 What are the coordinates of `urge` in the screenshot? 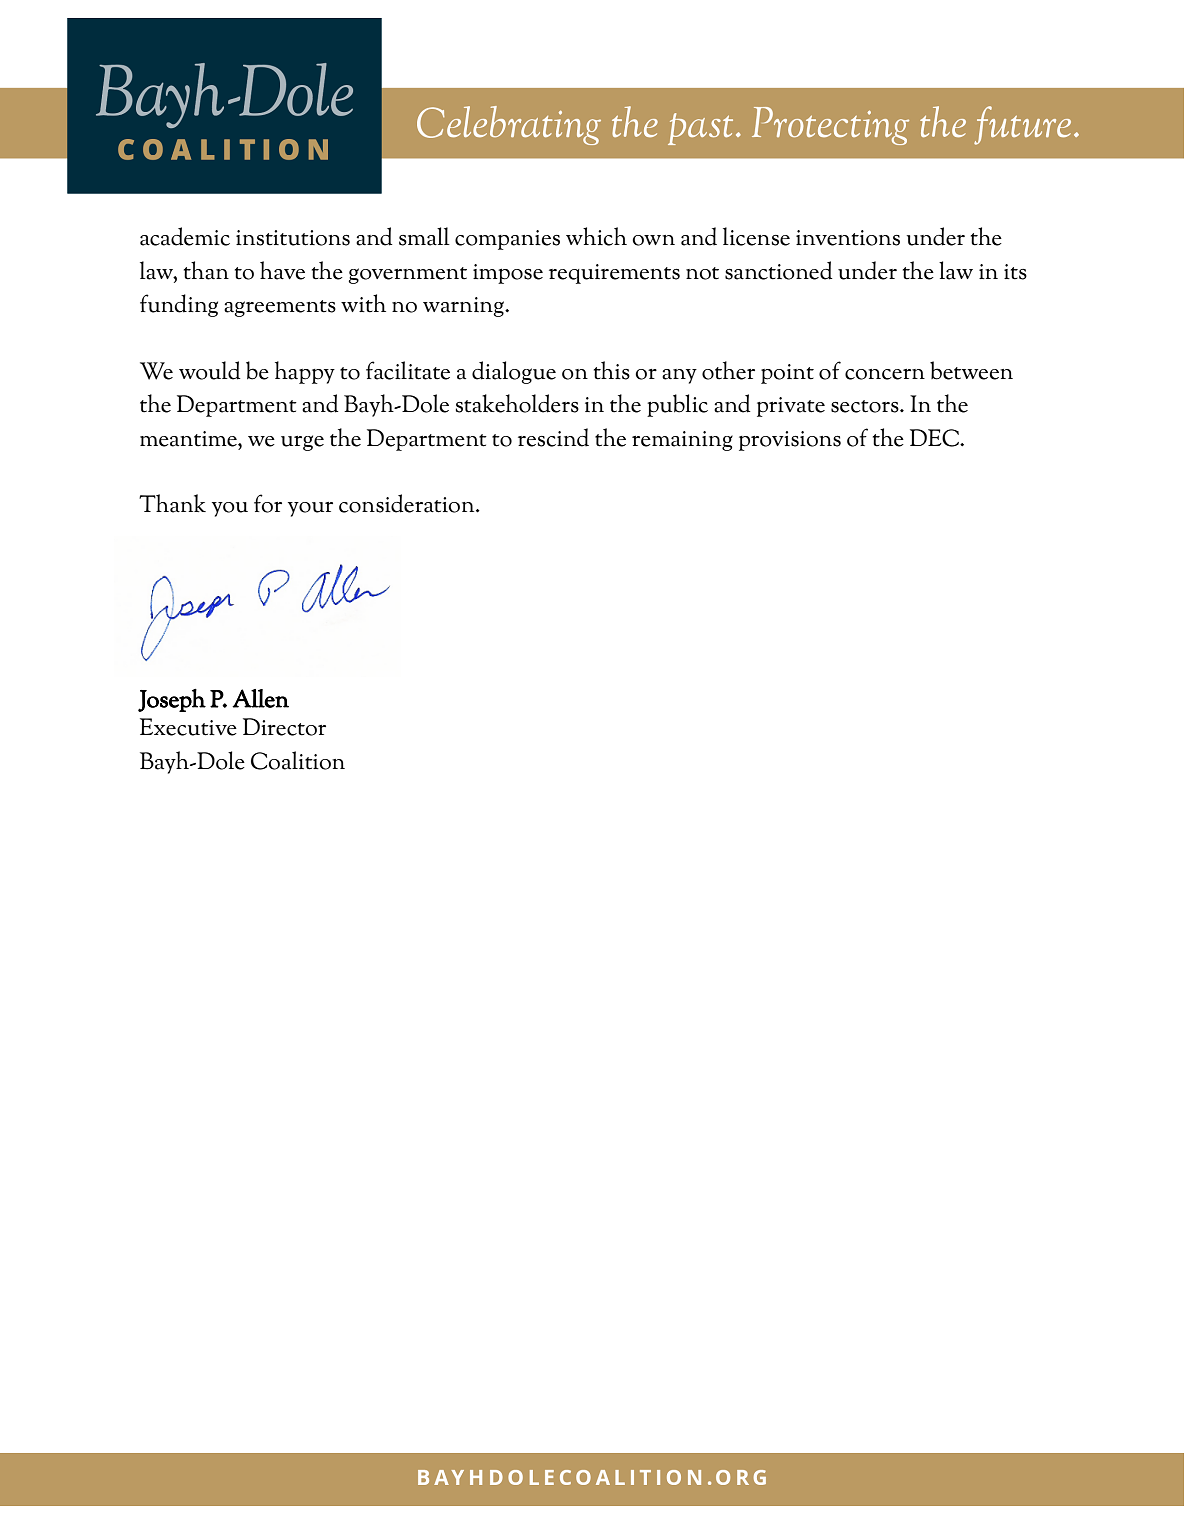 It's located at (302, 443).
